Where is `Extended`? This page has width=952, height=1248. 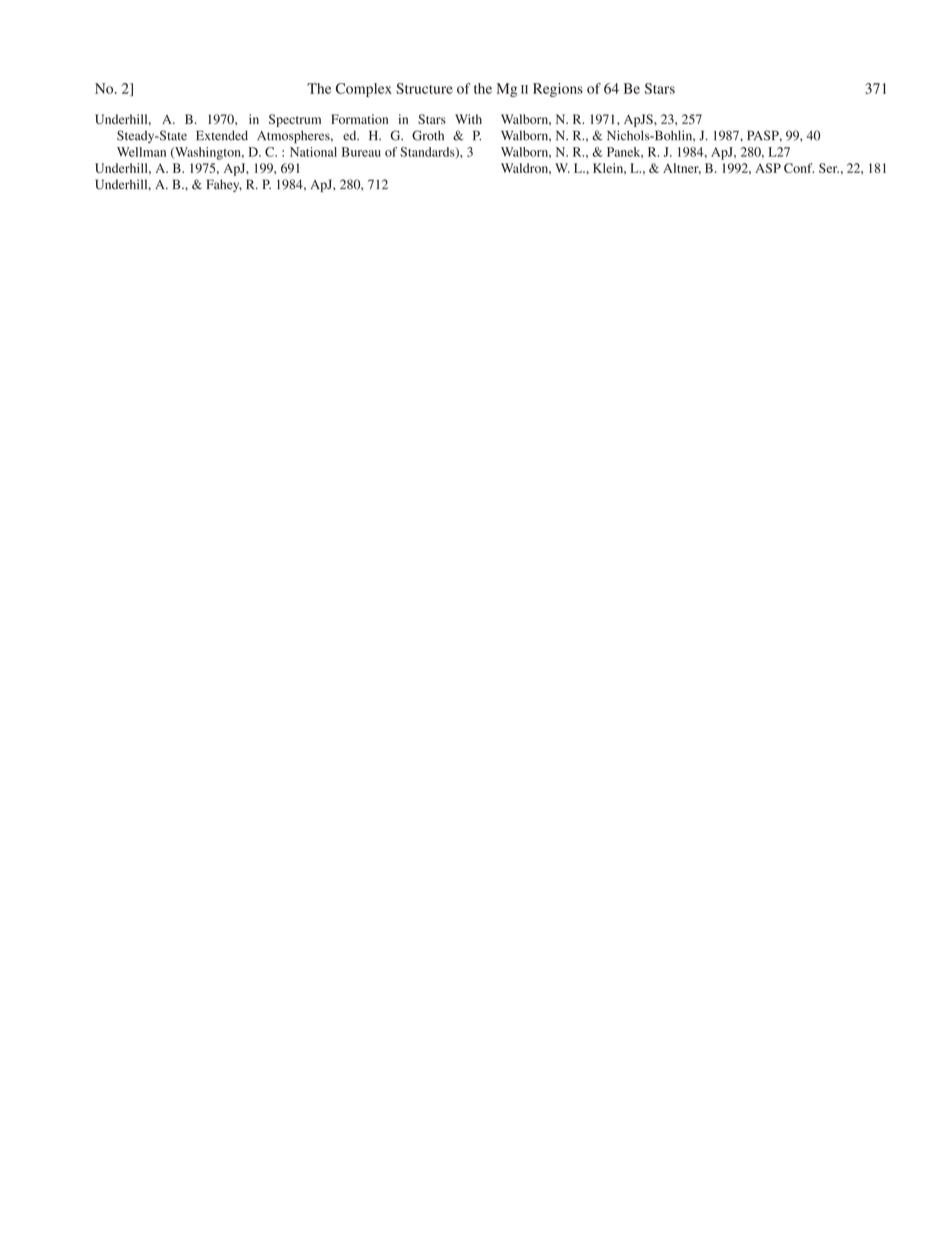
Extended is located at coordinates (222, 135).
